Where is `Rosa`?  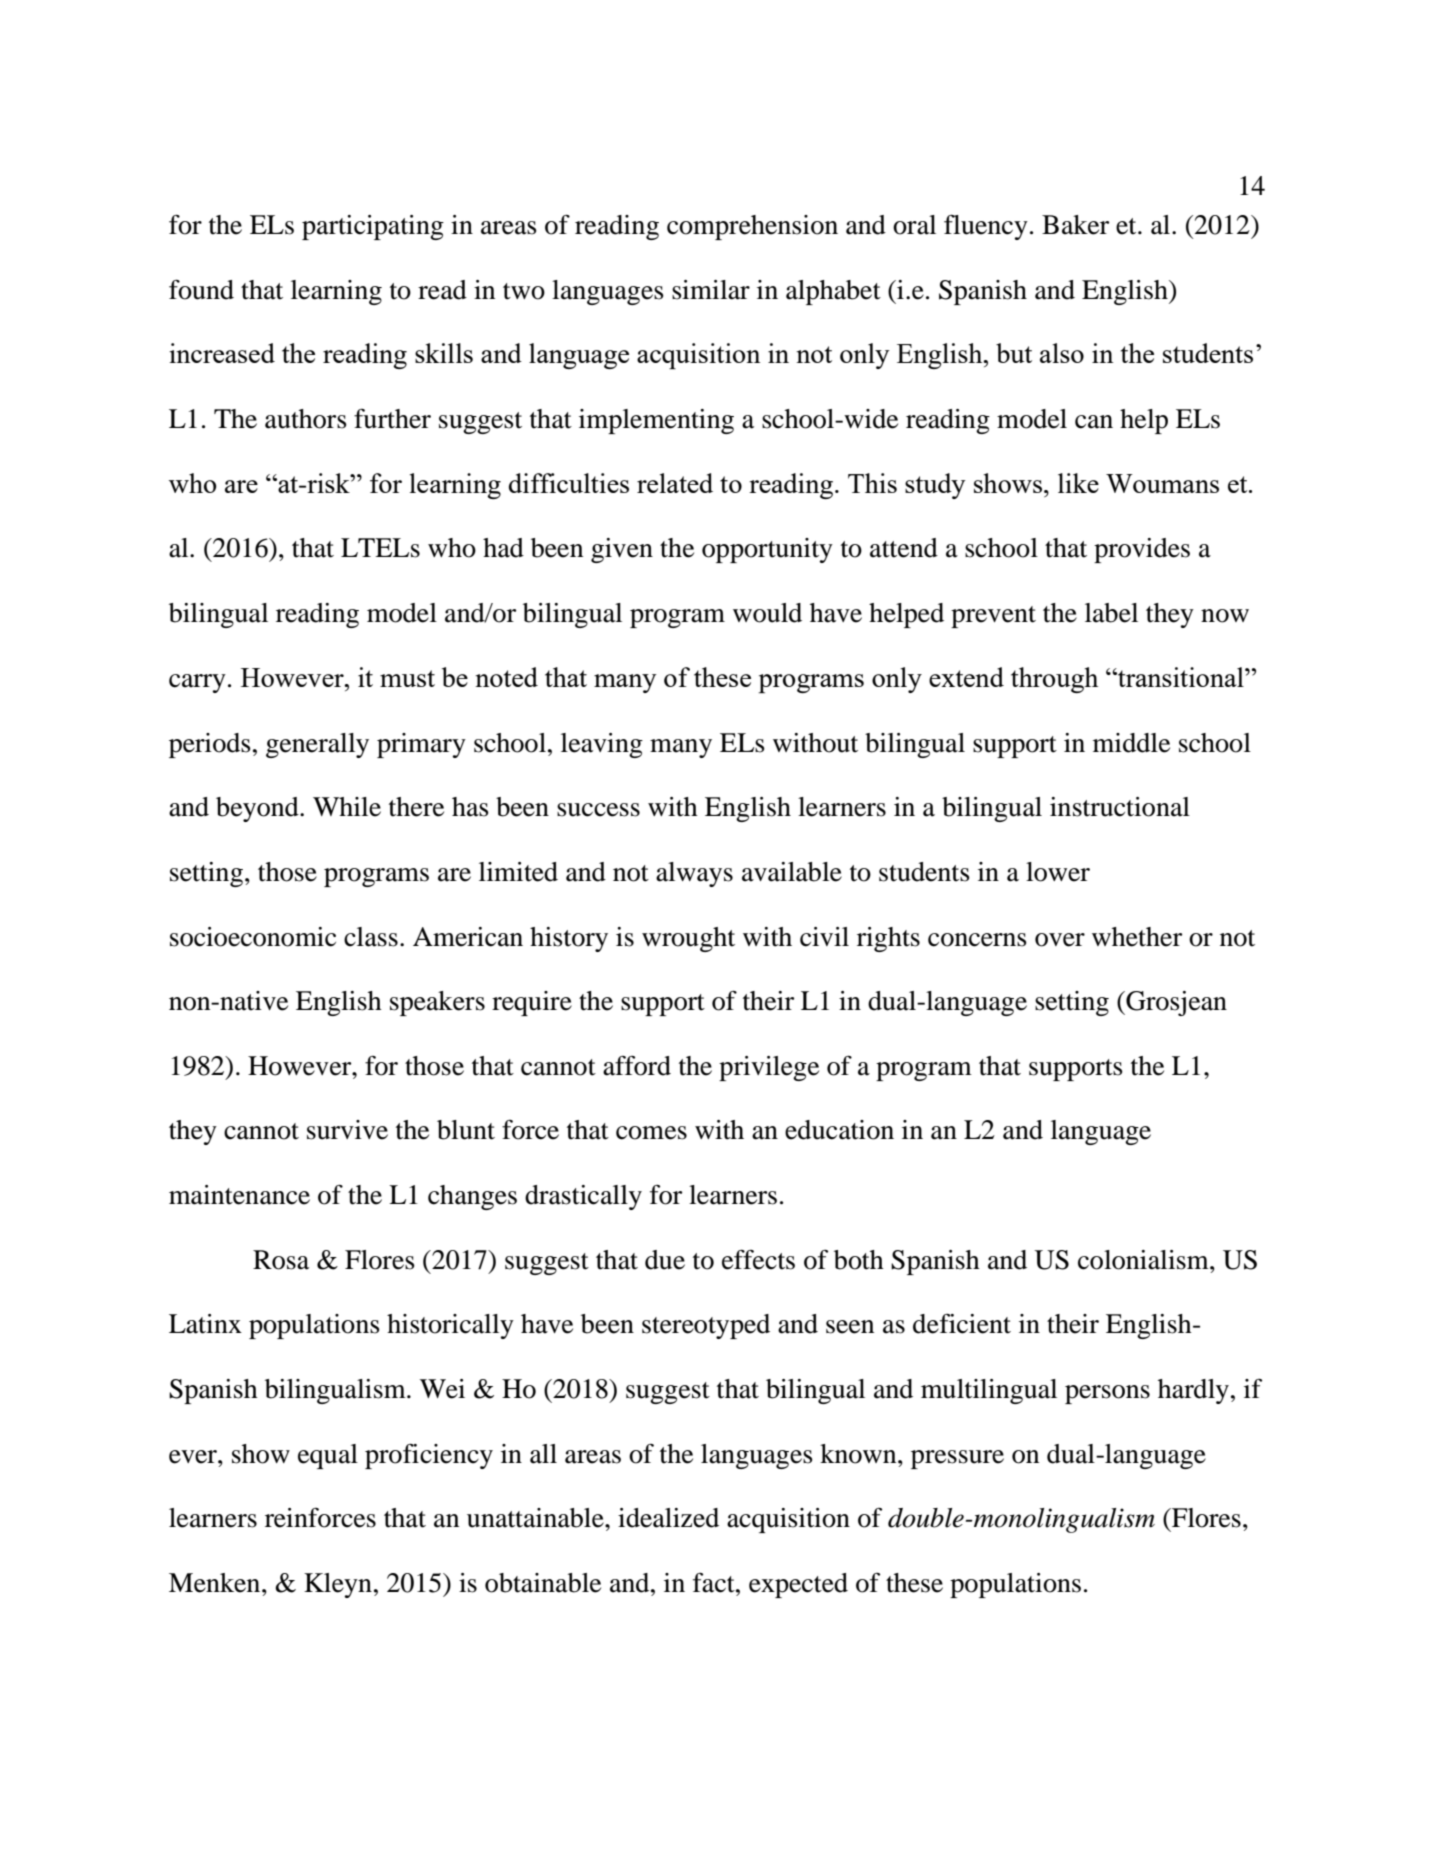
Rosa is located at coordinates (281, 1260).
